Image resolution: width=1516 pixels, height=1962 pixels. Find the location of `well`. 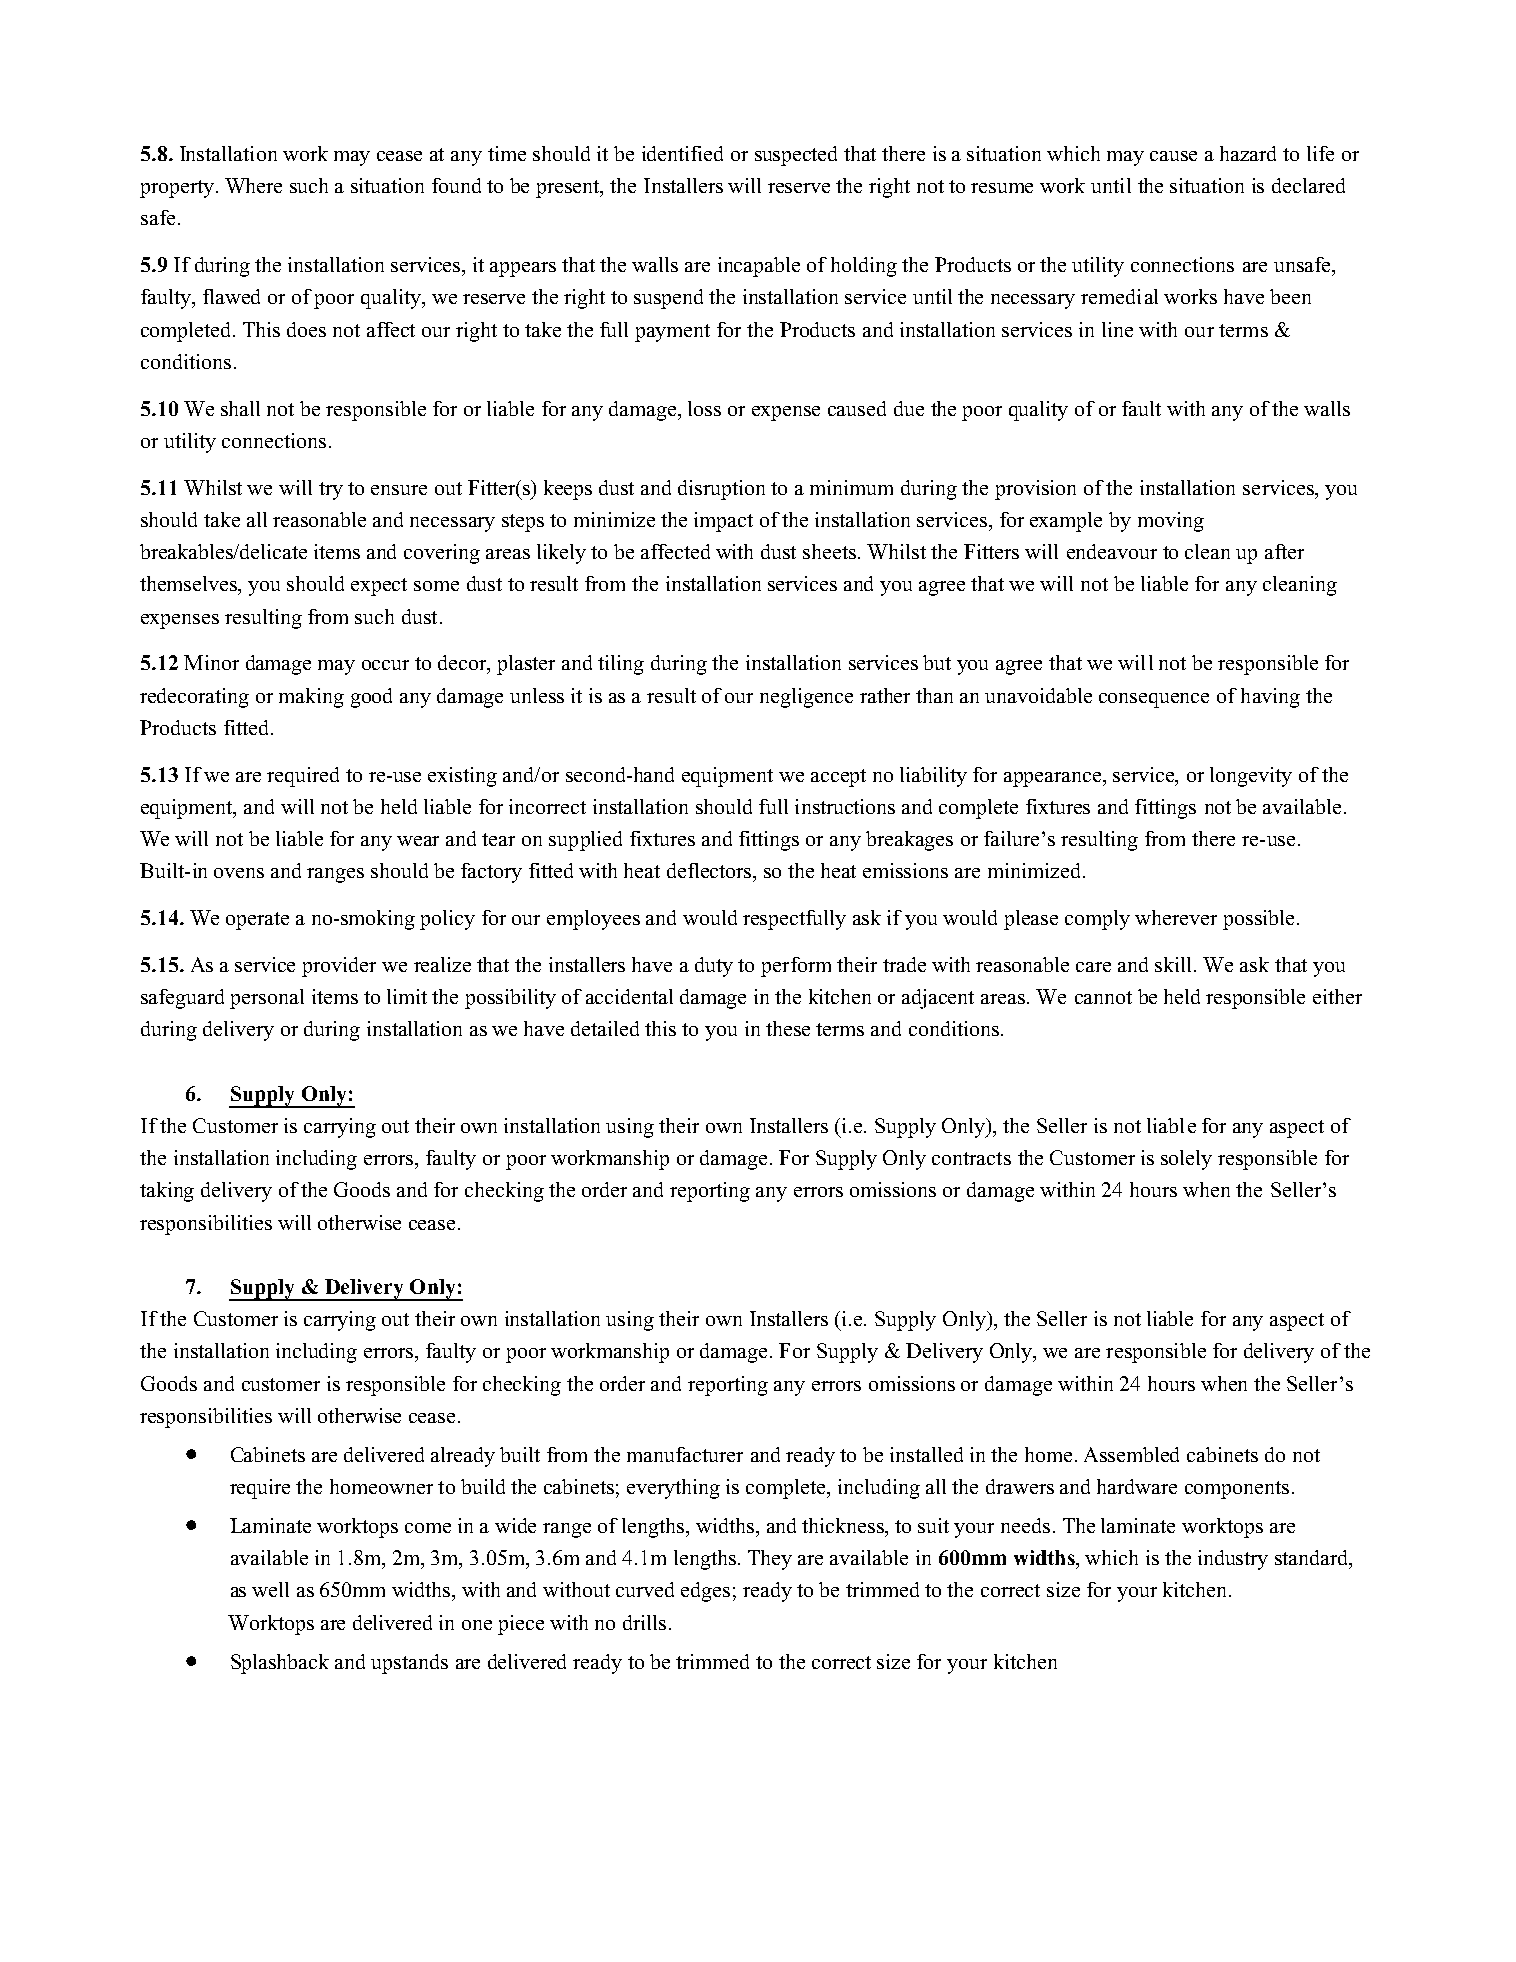

well is located at coordinates (270, 1589).
